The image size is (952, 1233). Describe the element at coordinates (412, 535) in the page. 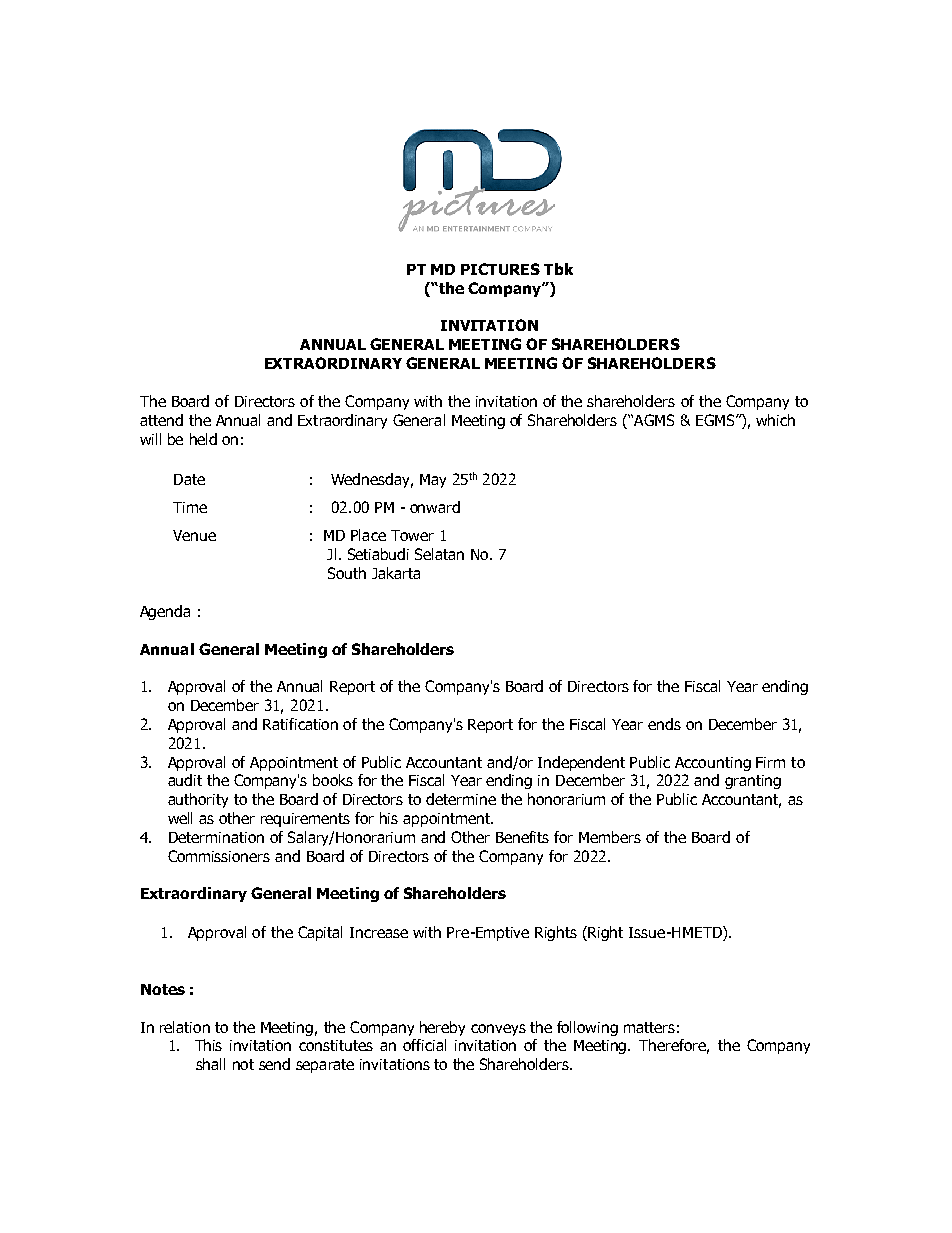

I see `Tower` at that location.
